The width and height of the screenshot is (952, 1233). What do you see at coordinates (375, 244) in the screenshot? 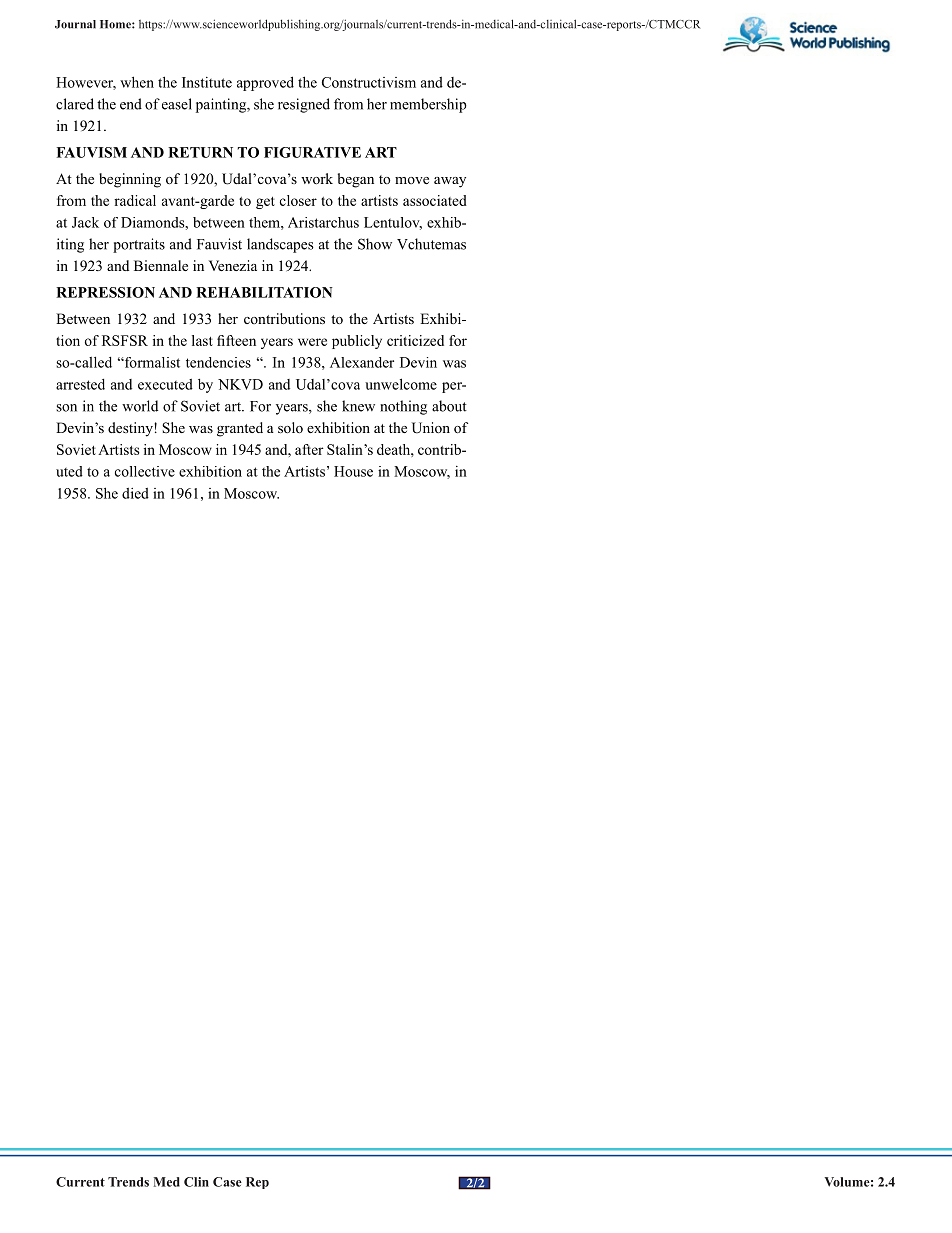
I see `Show` at bounding box center [375, 244].
